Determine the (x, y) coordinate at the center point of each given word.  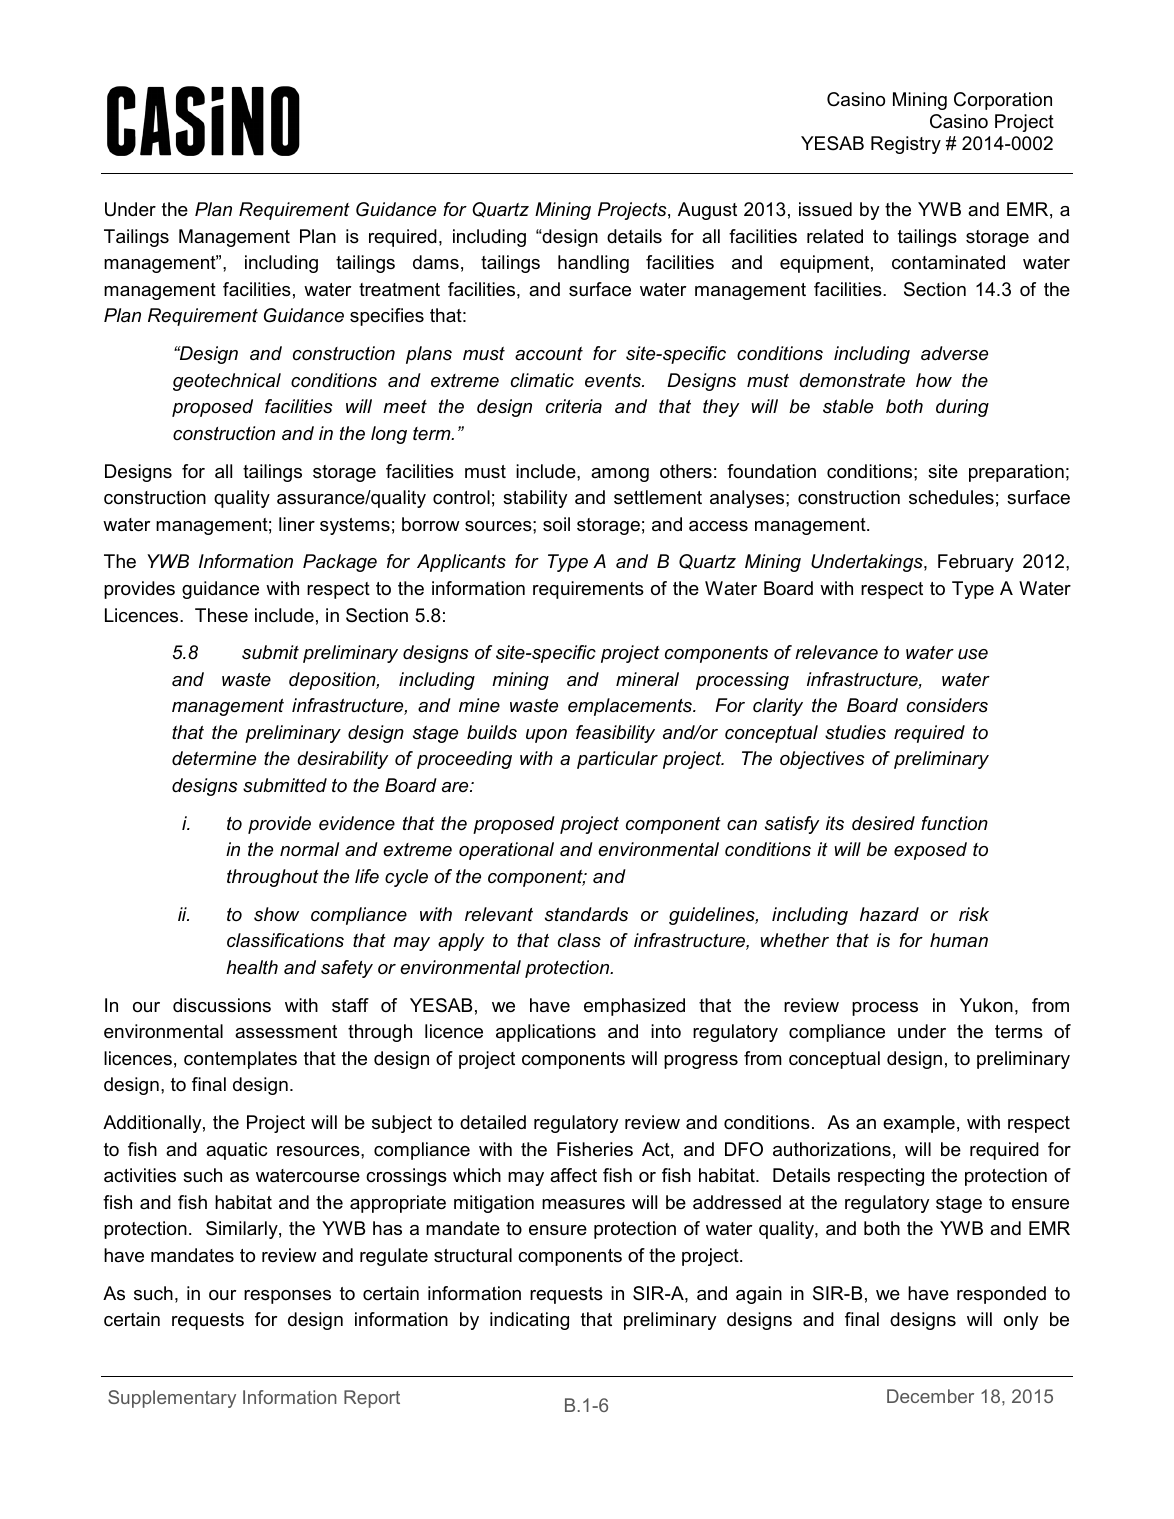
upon (546, 736)
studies (855, 732)
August (707, 211)
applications (546, 1033)
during (962, 408)
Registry (906, 145)
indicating (529, 1321)
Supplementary (172, 1399)
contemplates (240, 1060)
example (919, 1124)
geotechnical (227, 382)
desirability (343, 760)
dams (436, 262)
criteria (574, 406)
